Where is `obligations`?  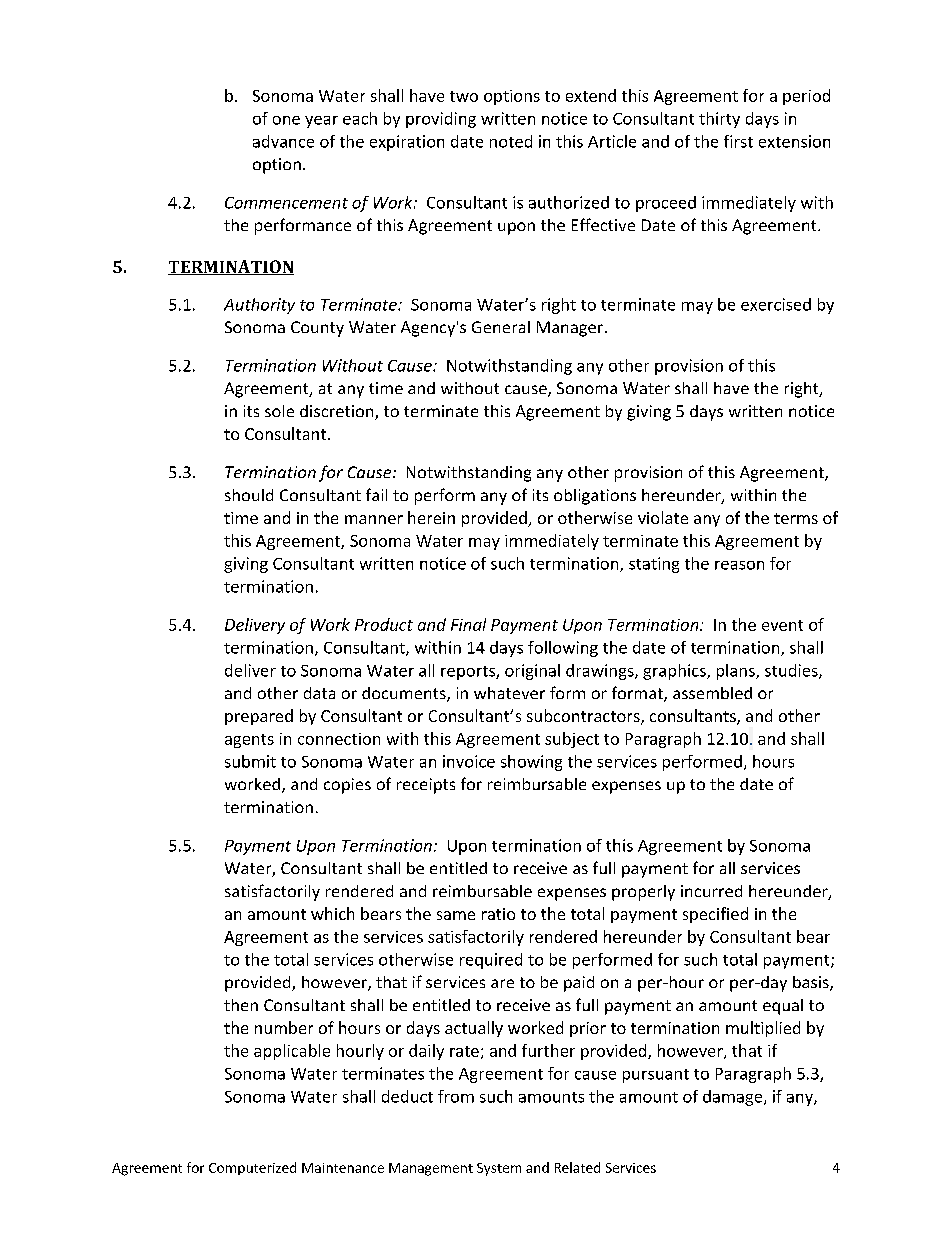
obligations is located at coordinates (595, 497).
